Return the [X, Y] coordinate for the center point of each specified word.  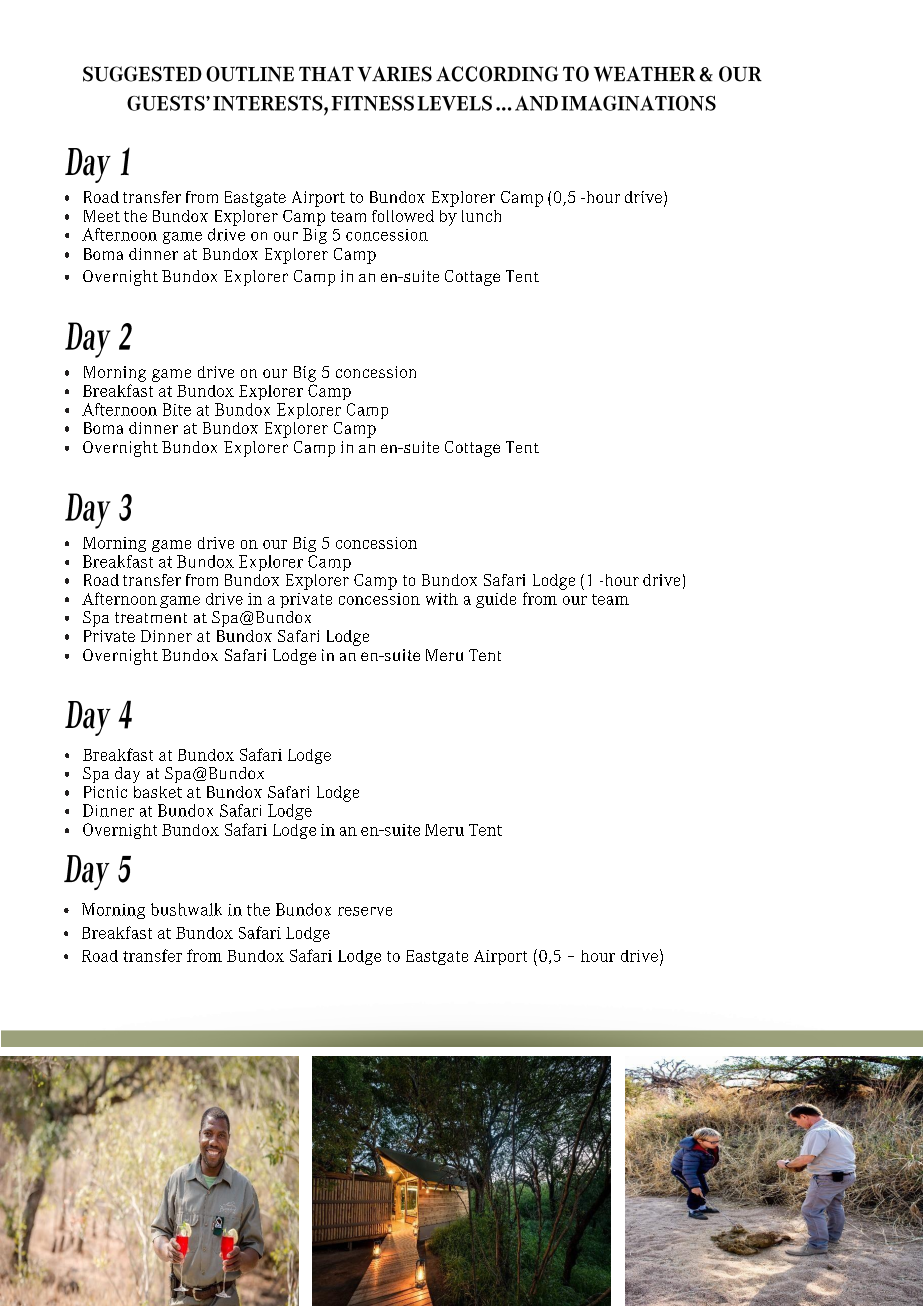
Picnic [105, 792]
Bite [177, 409]
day [127, 775]
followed [403, 216]
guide [496, 600]
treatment [151, 617]
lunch [481, 216]
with [442, 599]
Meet [102, 216]
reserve [365, 911]
